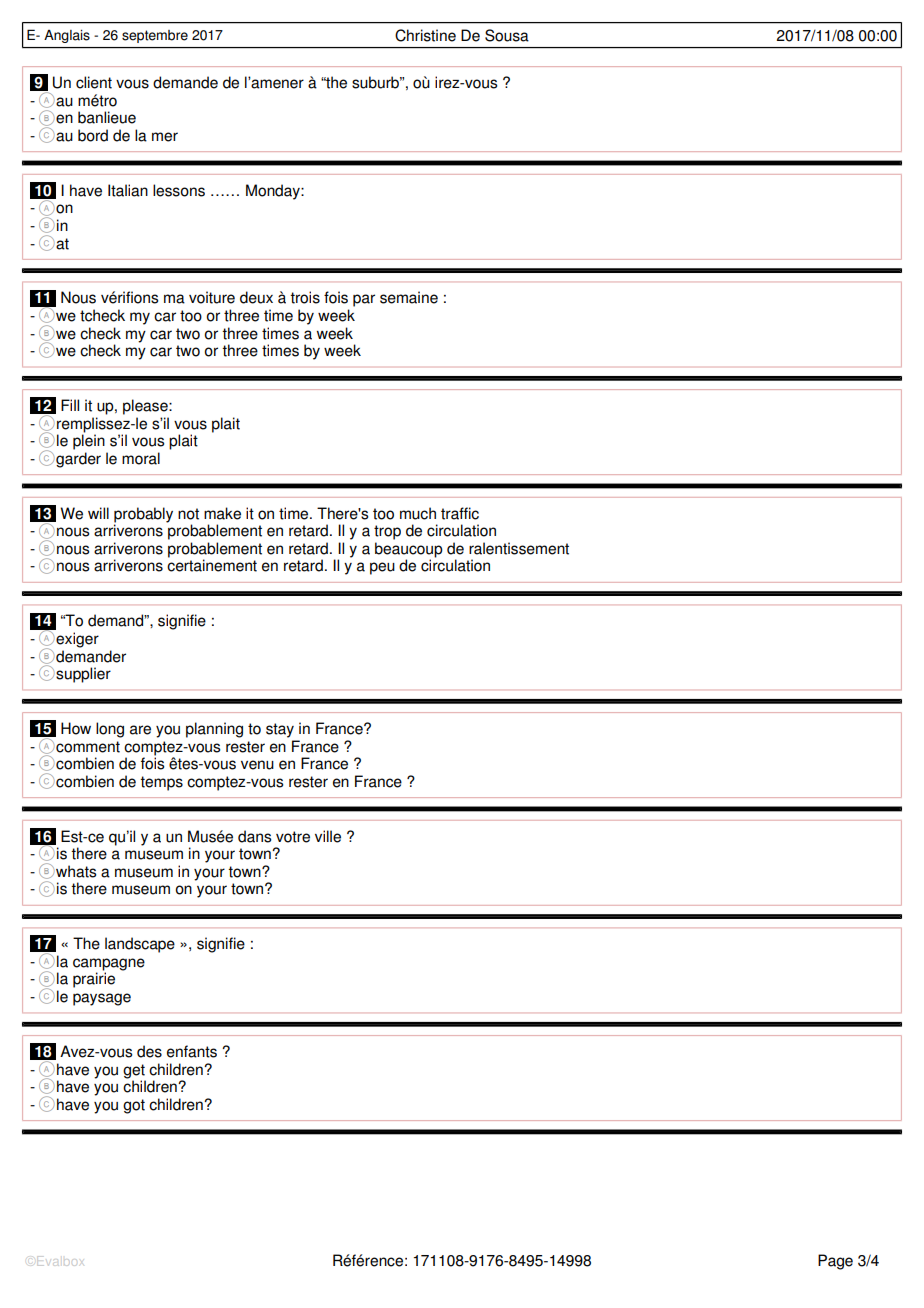  I want to click on ville, so click(328, 836).
